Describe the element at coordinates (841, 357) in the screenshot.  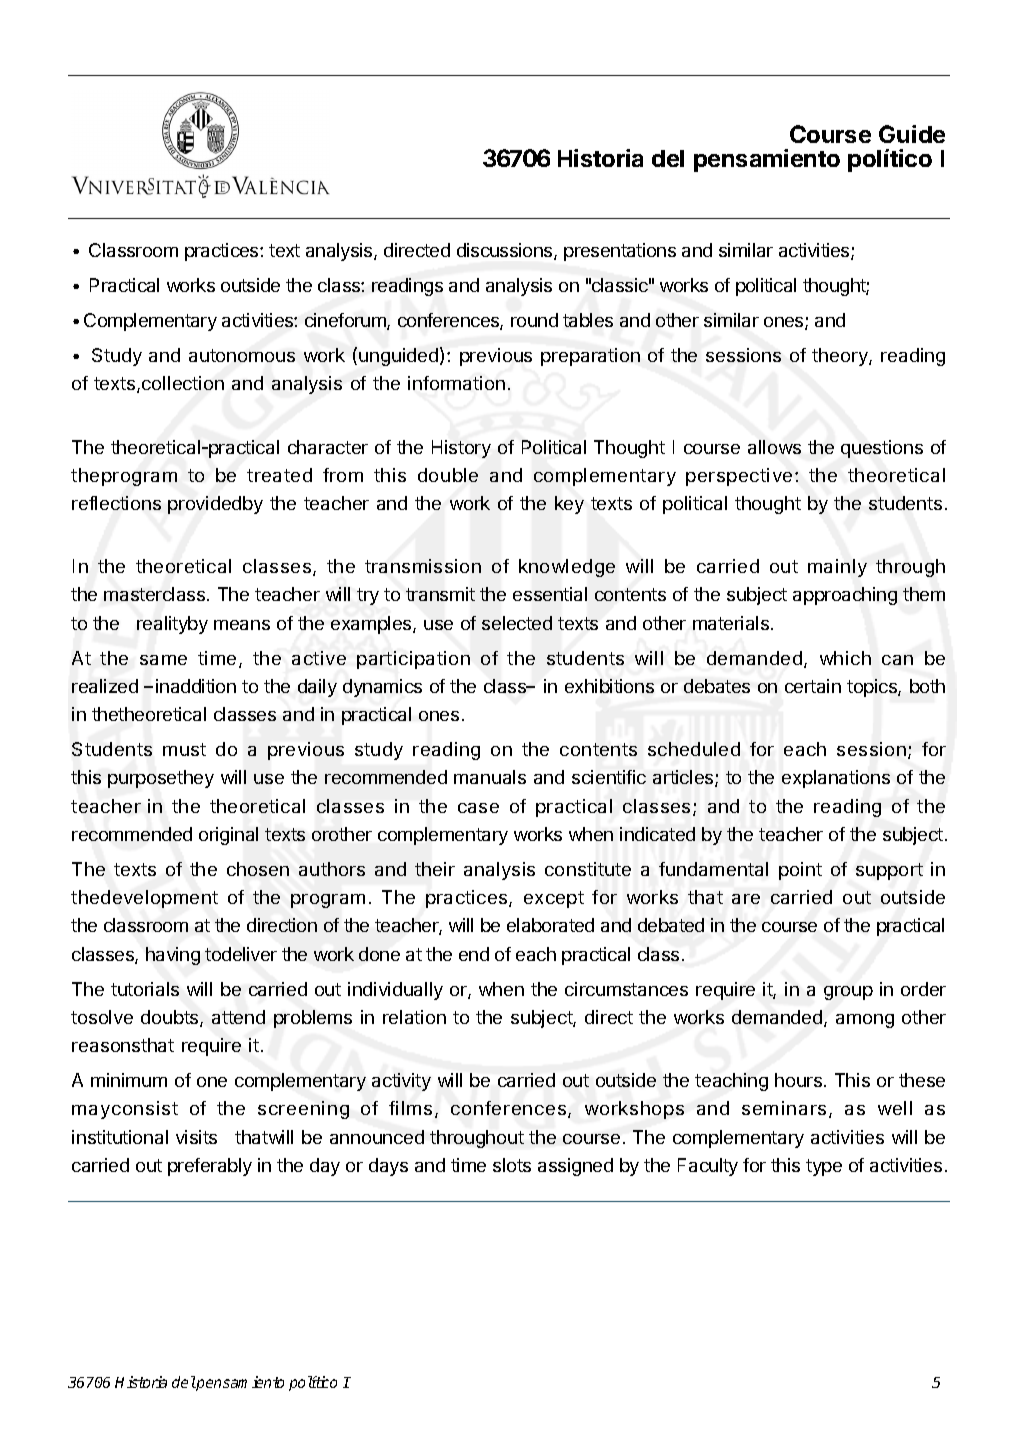
I see `theory` at that location.
